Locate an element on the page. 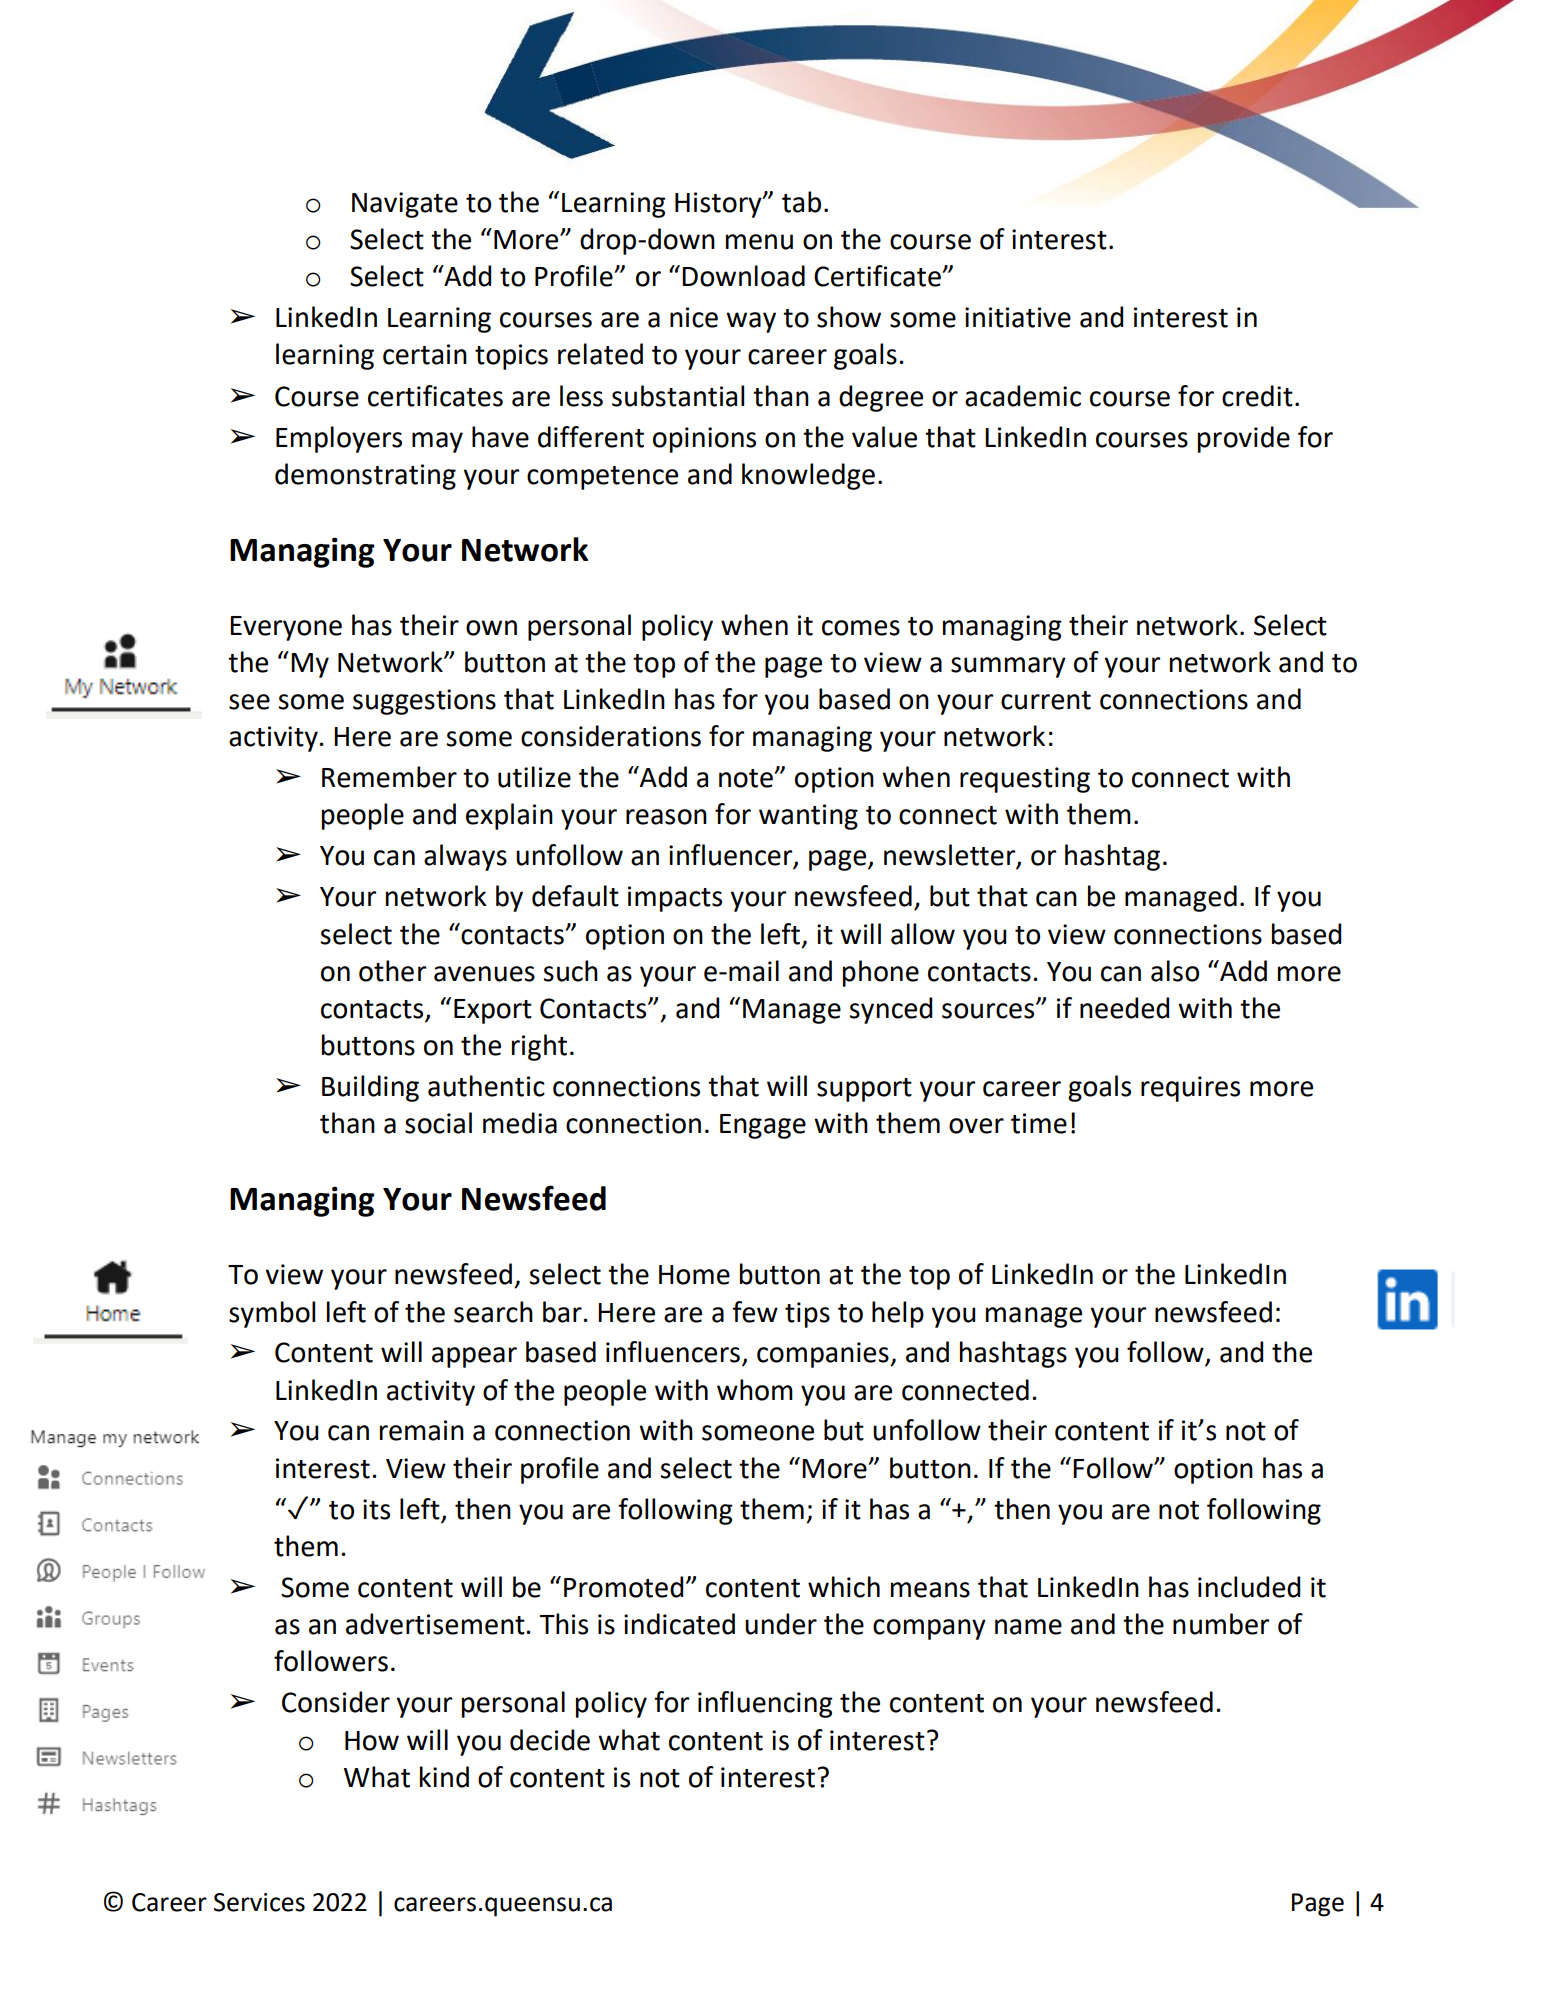 The image size is (1553, 2010). note is located at coordinates (747, 778).
